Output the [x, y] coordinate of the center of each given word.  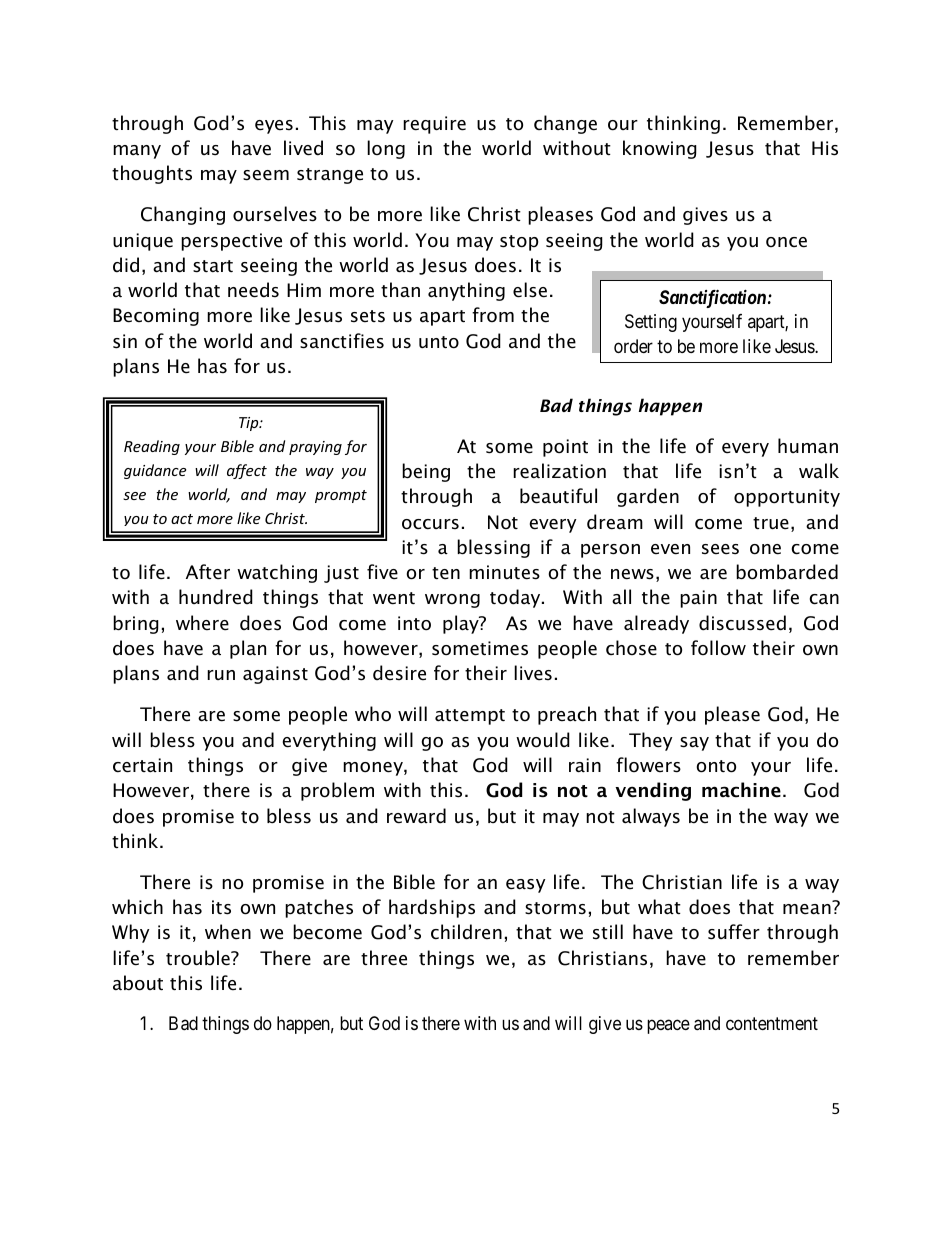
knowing [660, 149]
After [208, 572]
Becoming [156, 317]
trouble [199, 958]
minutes [504, 572]
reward [416, 816]
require [434, 125]
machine [741, 790]
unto [439, 342]
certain [142, 765]
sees [720, 549]
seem [266, 175]
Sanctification [712, 298]
